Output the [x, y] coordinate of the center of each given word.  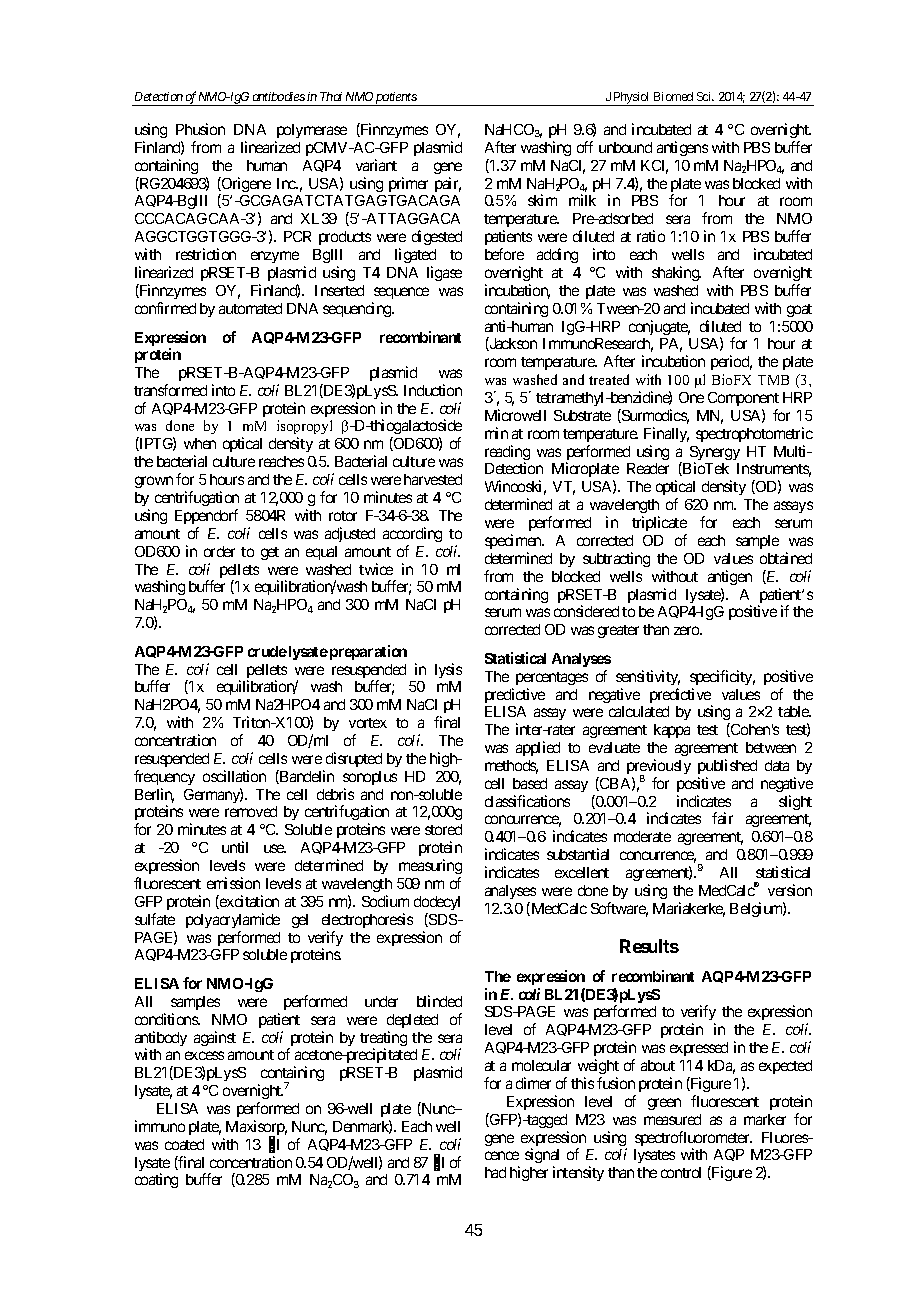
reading [507, 454]
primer [408, 184]
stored [443, 829]
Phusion [200, 129]
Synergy [715, 454]
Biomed [673, 96]
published [727, 766]
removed [251, 811]
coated [184, 1144]
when [200, 443]
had [495, 1172]
